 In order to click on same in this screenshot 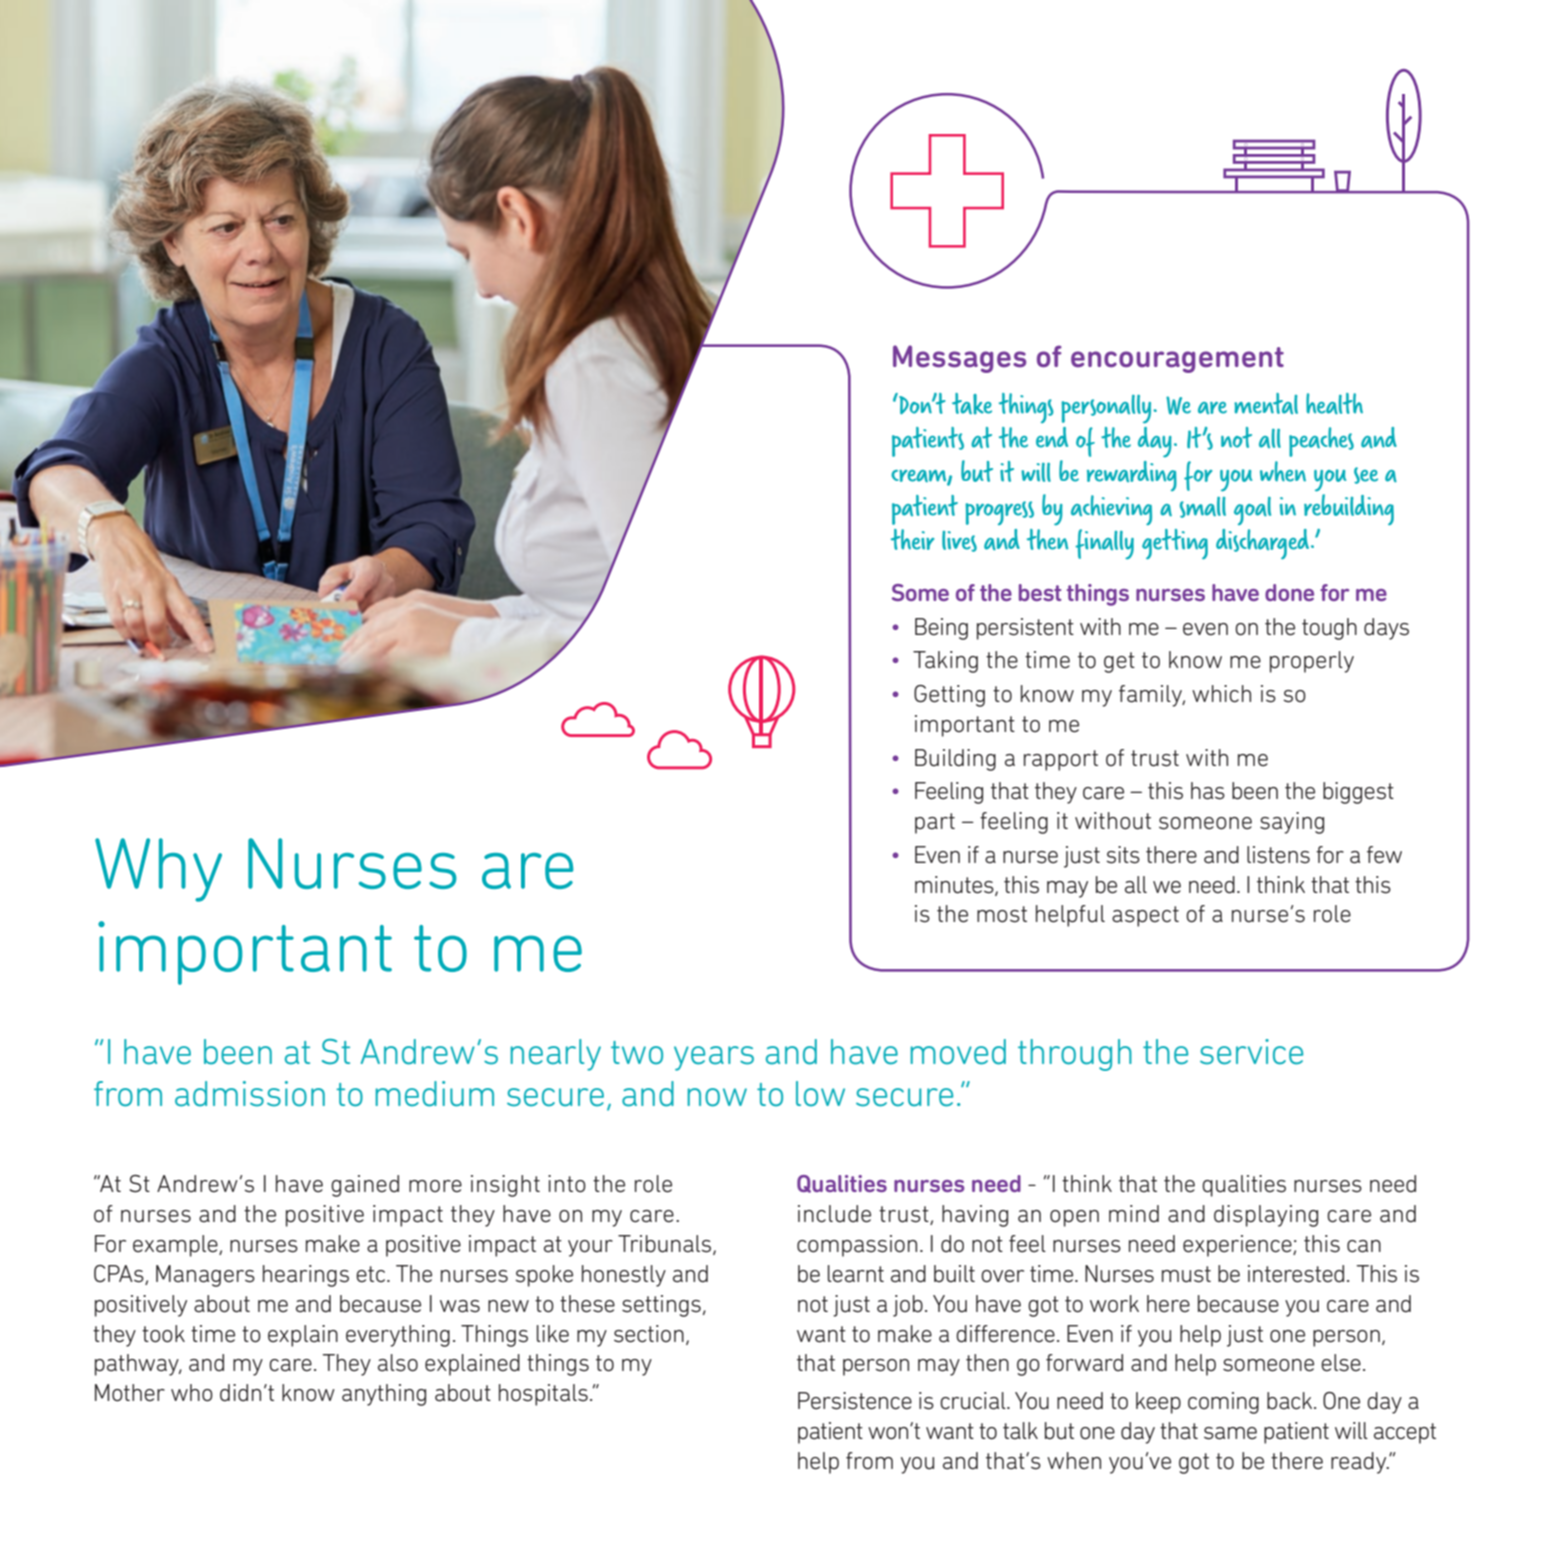, I will do `click(1230, 1433)`.
